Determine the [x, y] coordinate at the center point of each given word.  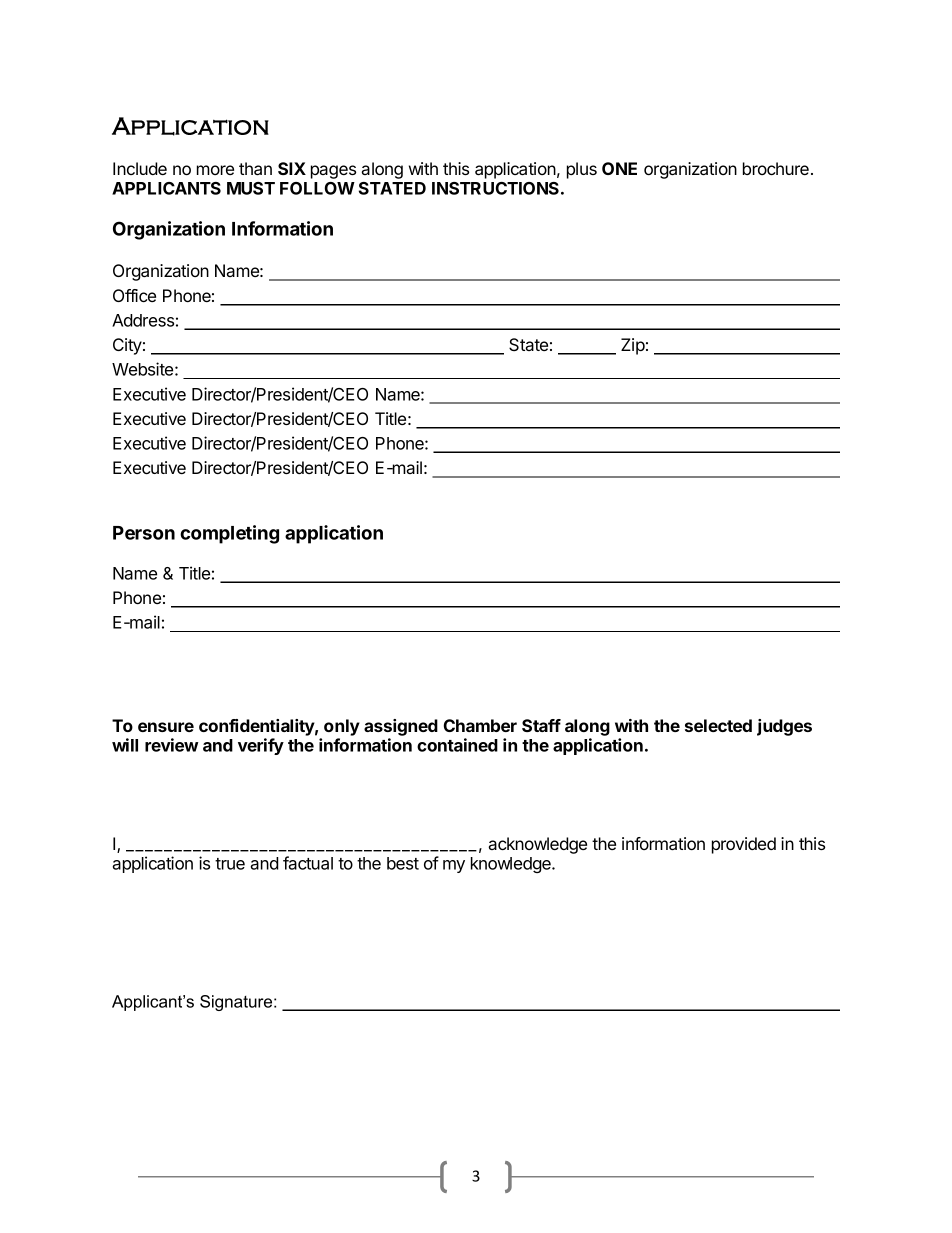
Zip [633, 346]
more [215, 170]
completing [229, 534]
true [230, 864]
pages [333, 172]
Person [144, 533]
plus [582, 170]
